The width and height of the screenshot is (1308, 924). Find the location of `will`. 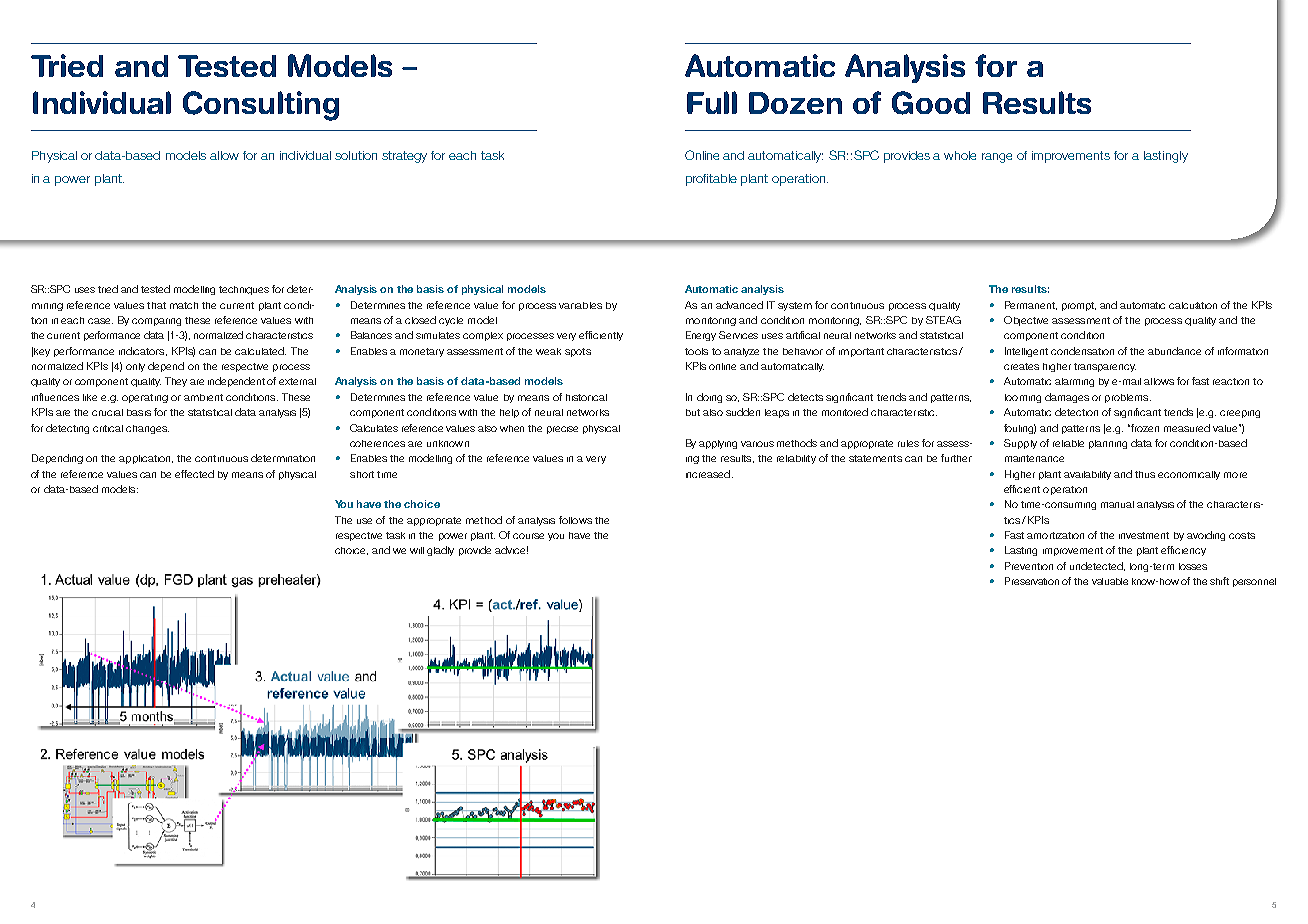

will is located at coordinates (417, 550).
